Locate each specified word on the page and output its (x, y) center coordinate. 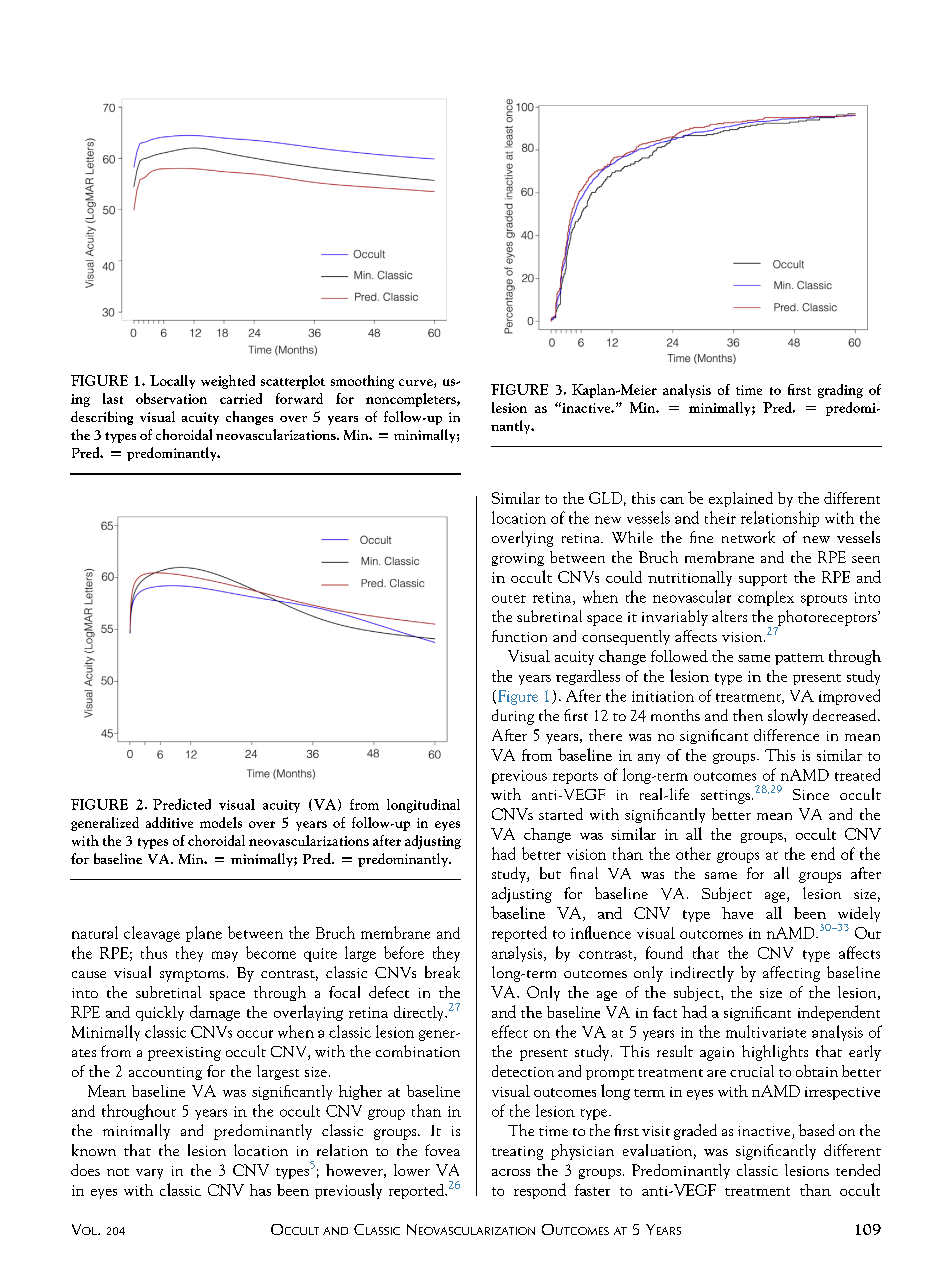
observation (171, 398)
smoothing (362, 382)
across (511, 1172)
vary (149, 1174)
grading (840, 391)
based (816, 1130)
